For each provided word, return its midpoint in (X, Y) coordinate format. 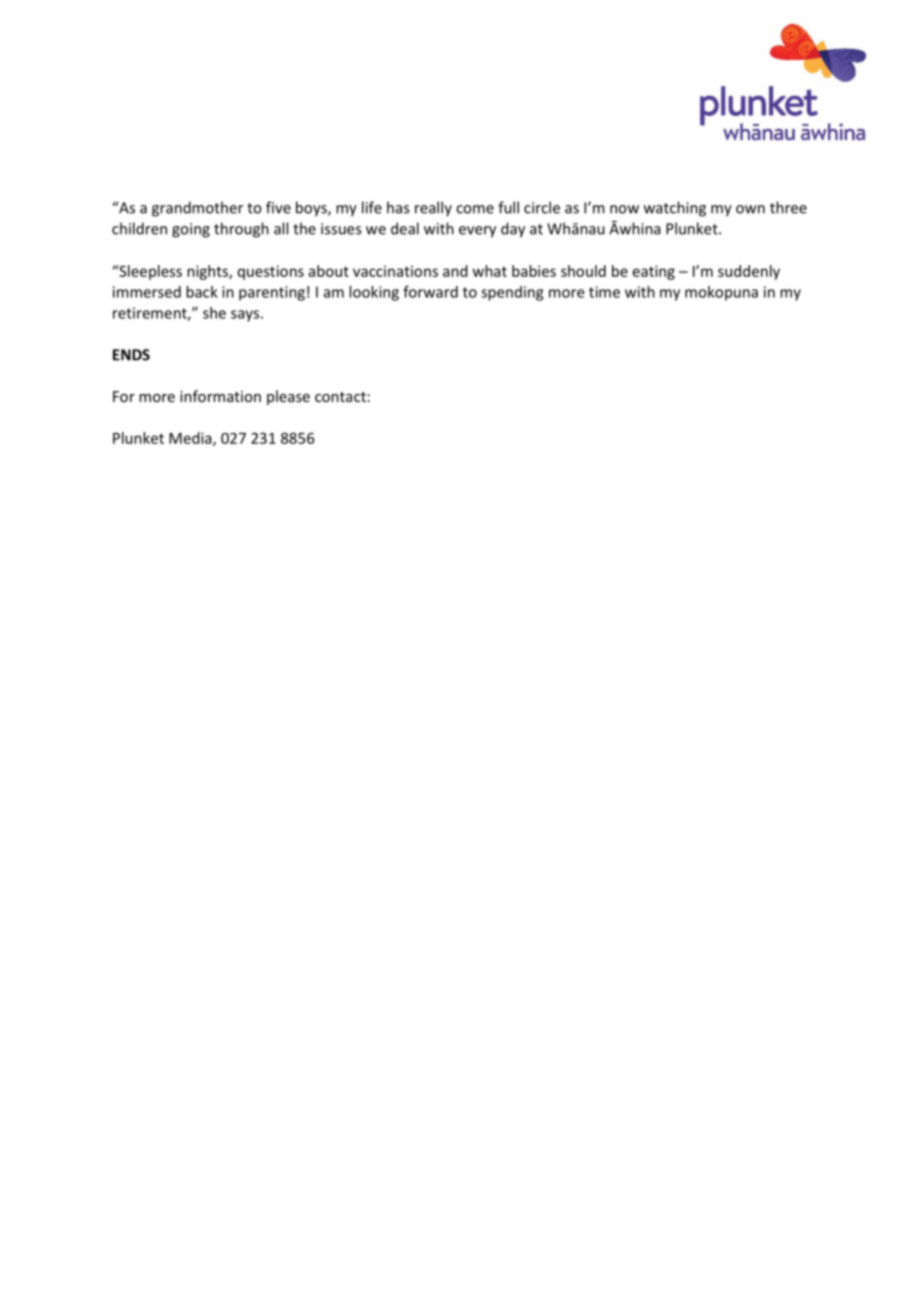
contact (340, 397)
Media (191, 439)
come (475, 209)
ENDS (131, 355)
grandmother (197, 209)
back (202, 292)
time (604, 292)
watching (675, 209)
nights (208, 272)
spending (512, 293)
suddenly (749, 272)
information (220, 396)
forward (430, 291)
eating (654, 272)
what (490, 271)
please (288, 397)
